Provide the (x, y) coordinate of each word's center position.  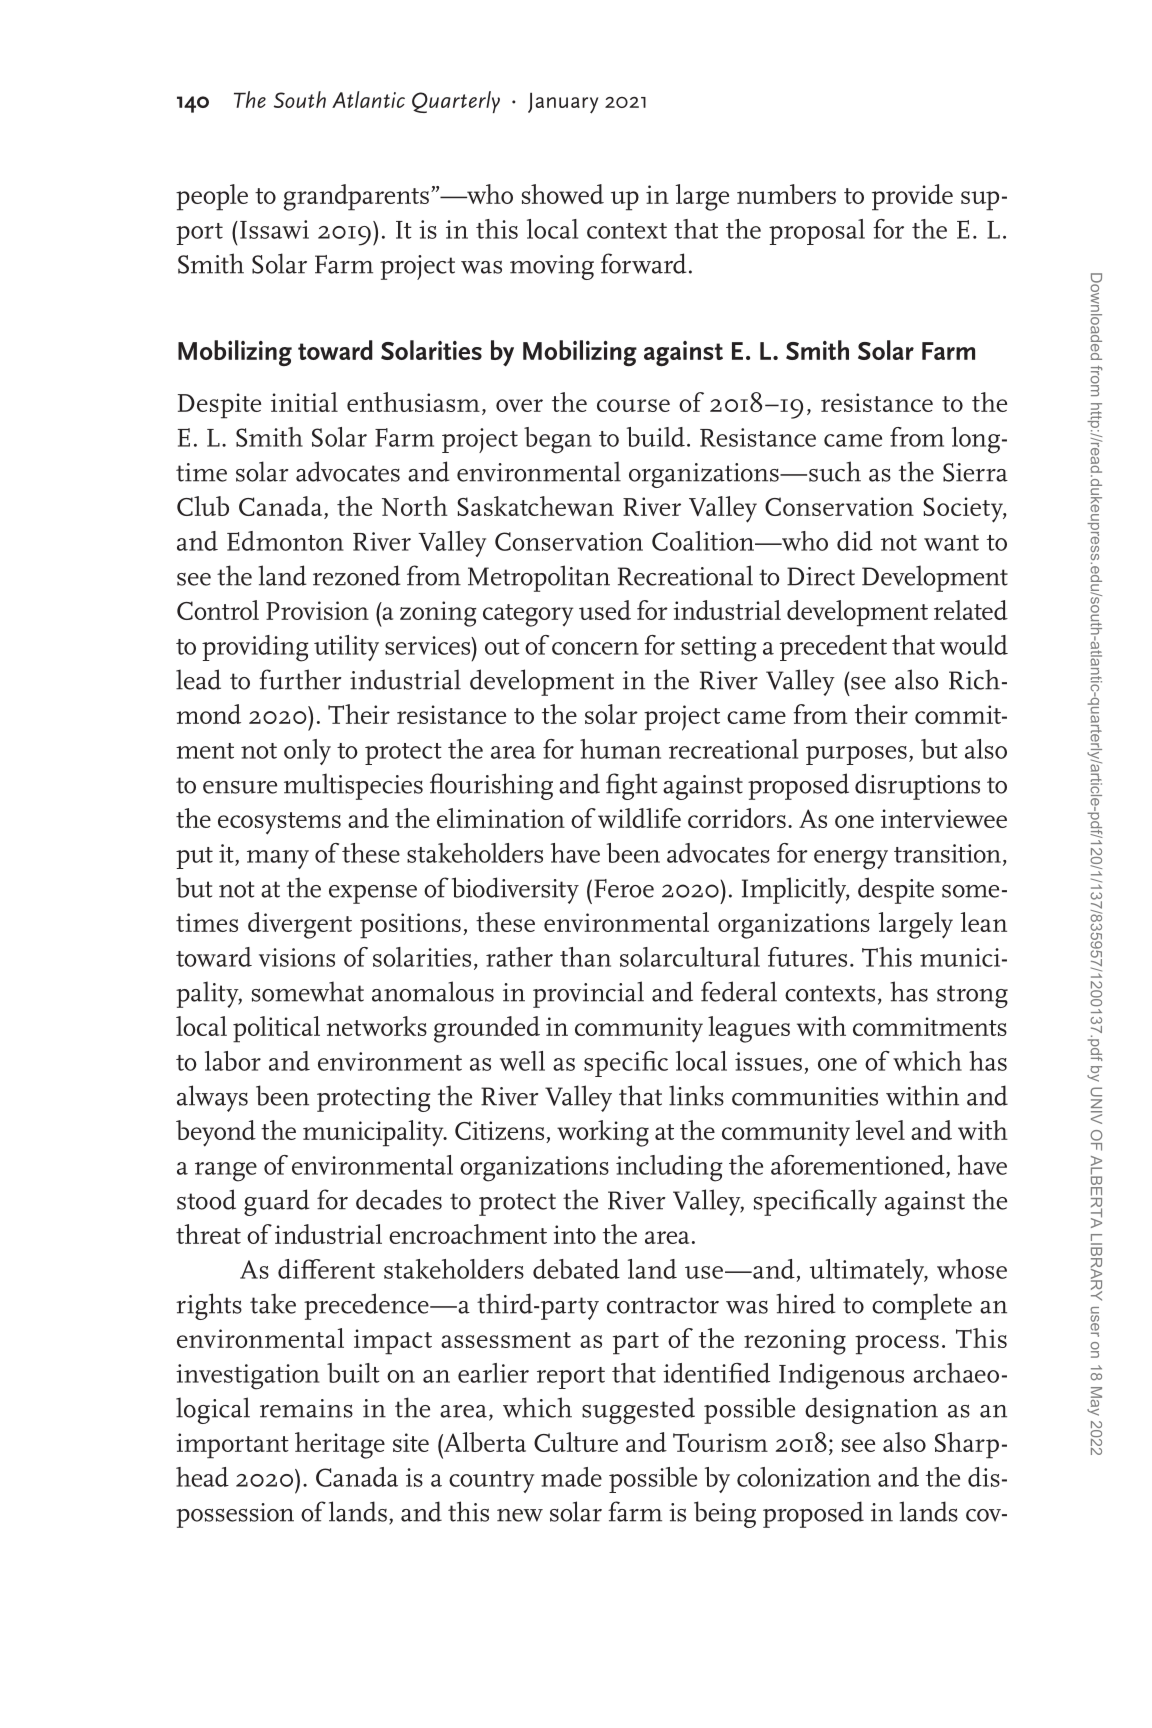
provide (912, 197)
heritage (340, 1445)
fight (631, 786)
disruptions (917, 786)
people (212, 197)
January (563, 103)
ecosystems (279, 823)
